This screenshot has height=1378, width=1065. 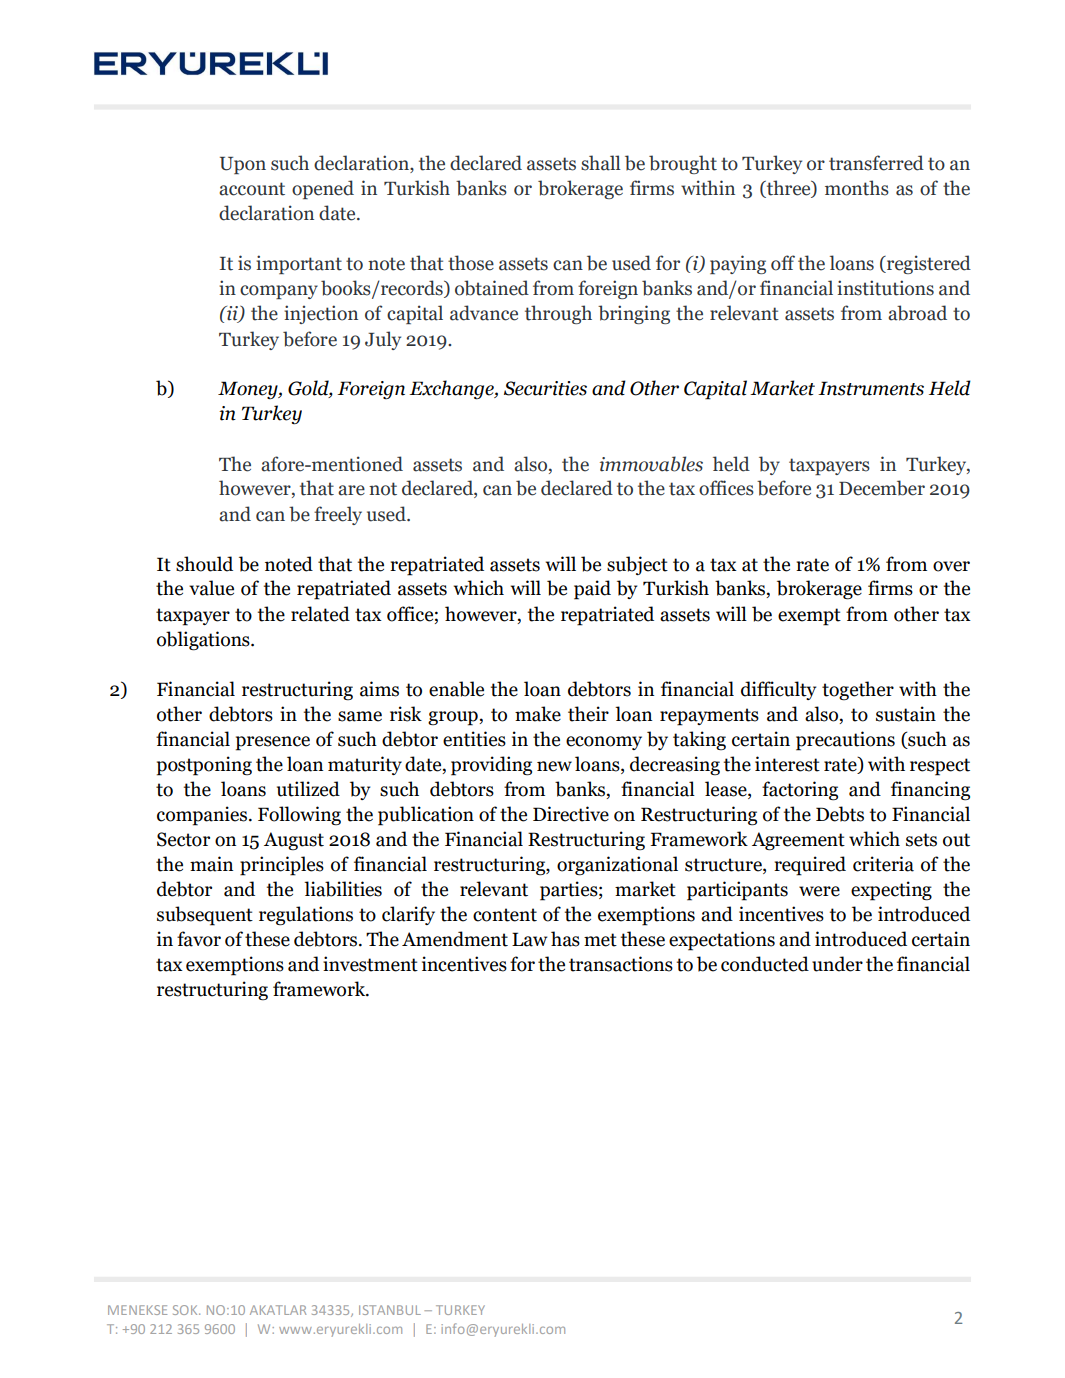 What do you see at coordinates (252, 189) in the screenshot?
I see `account` at bounding box center [252, 189].
